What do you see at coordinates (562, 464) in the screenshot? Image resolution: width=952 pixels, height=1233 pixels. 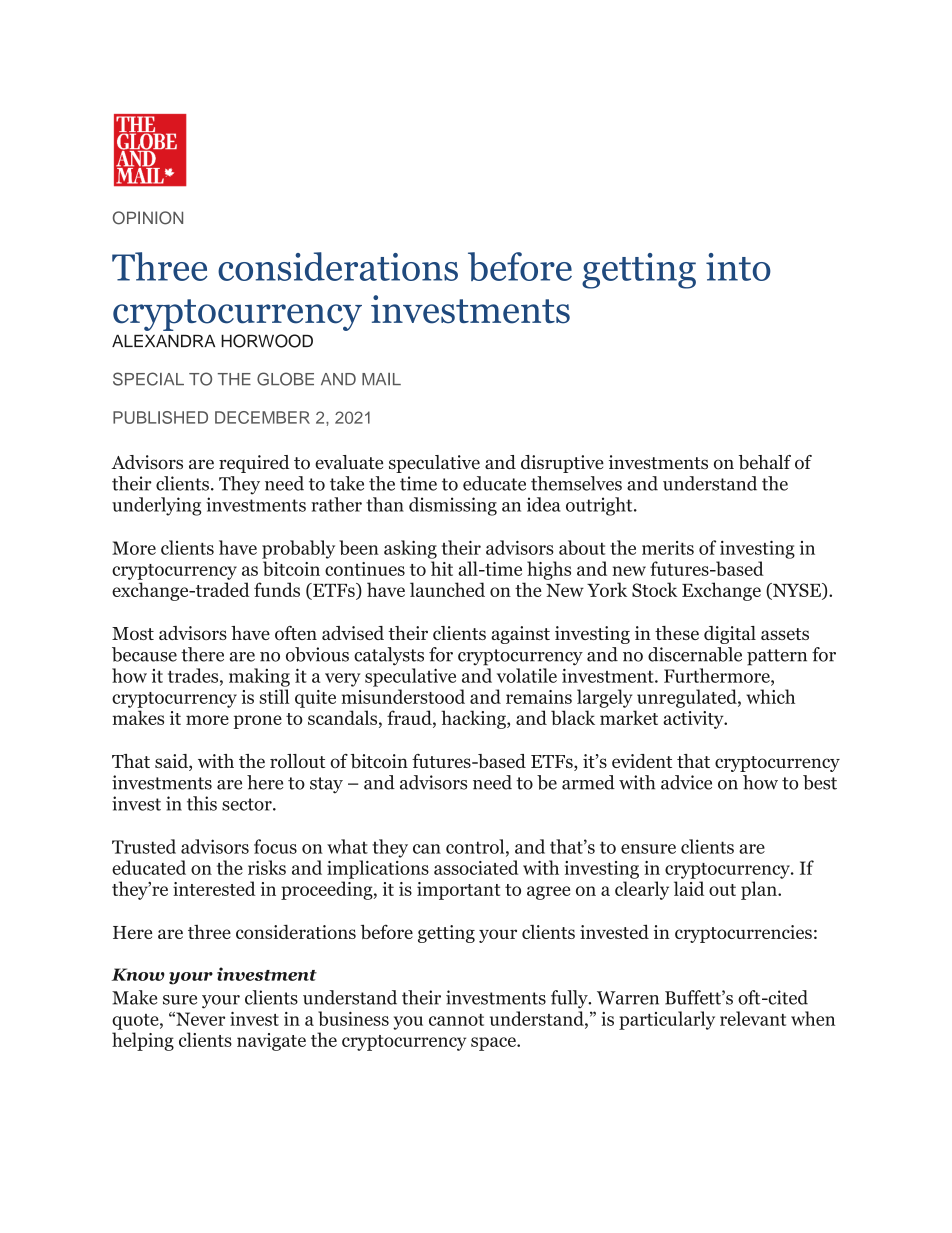 I see `disruptive` at bounding box center [562, 464].
